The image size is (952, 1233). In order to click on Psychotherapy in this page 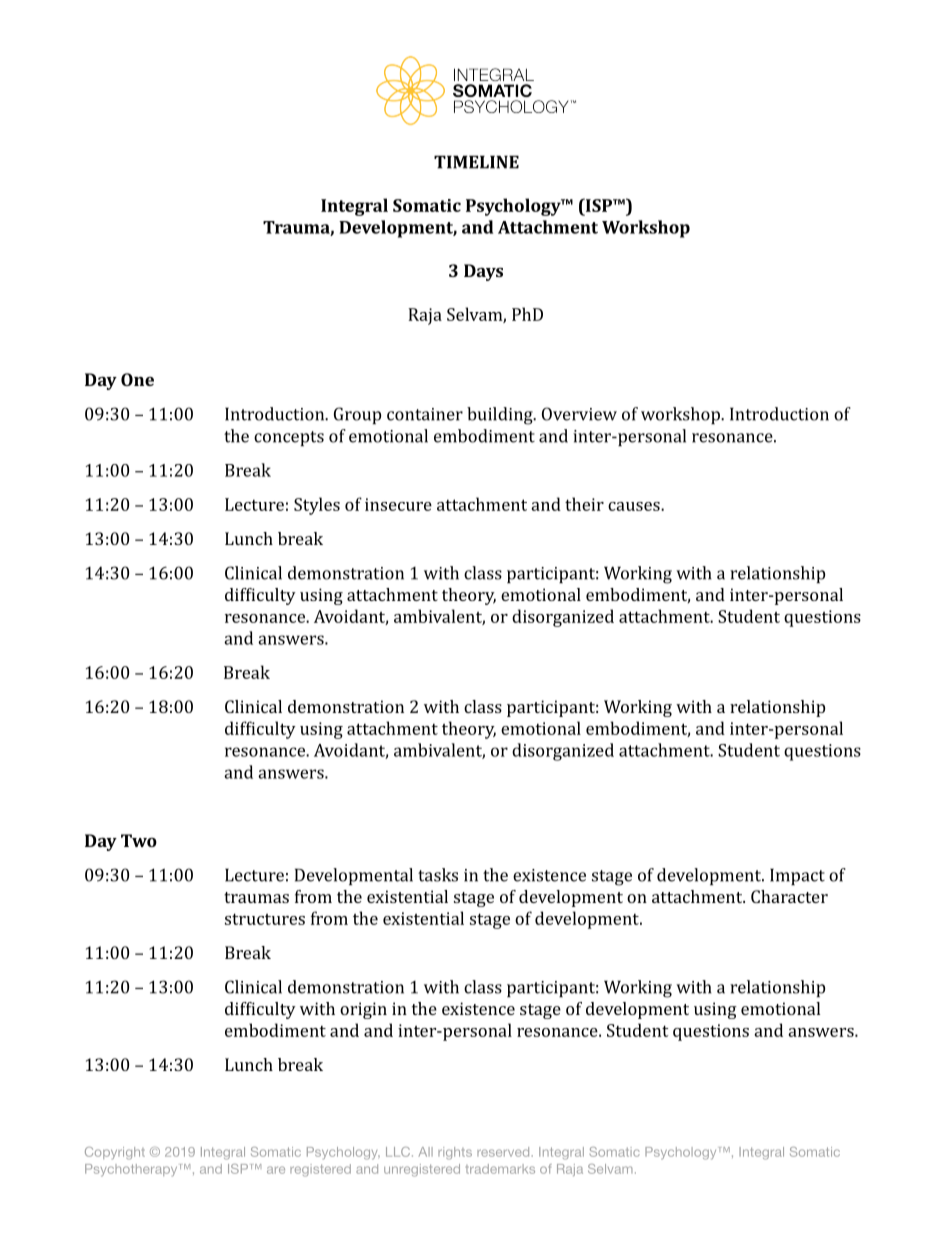, I will do `click(131, 1170)`.
